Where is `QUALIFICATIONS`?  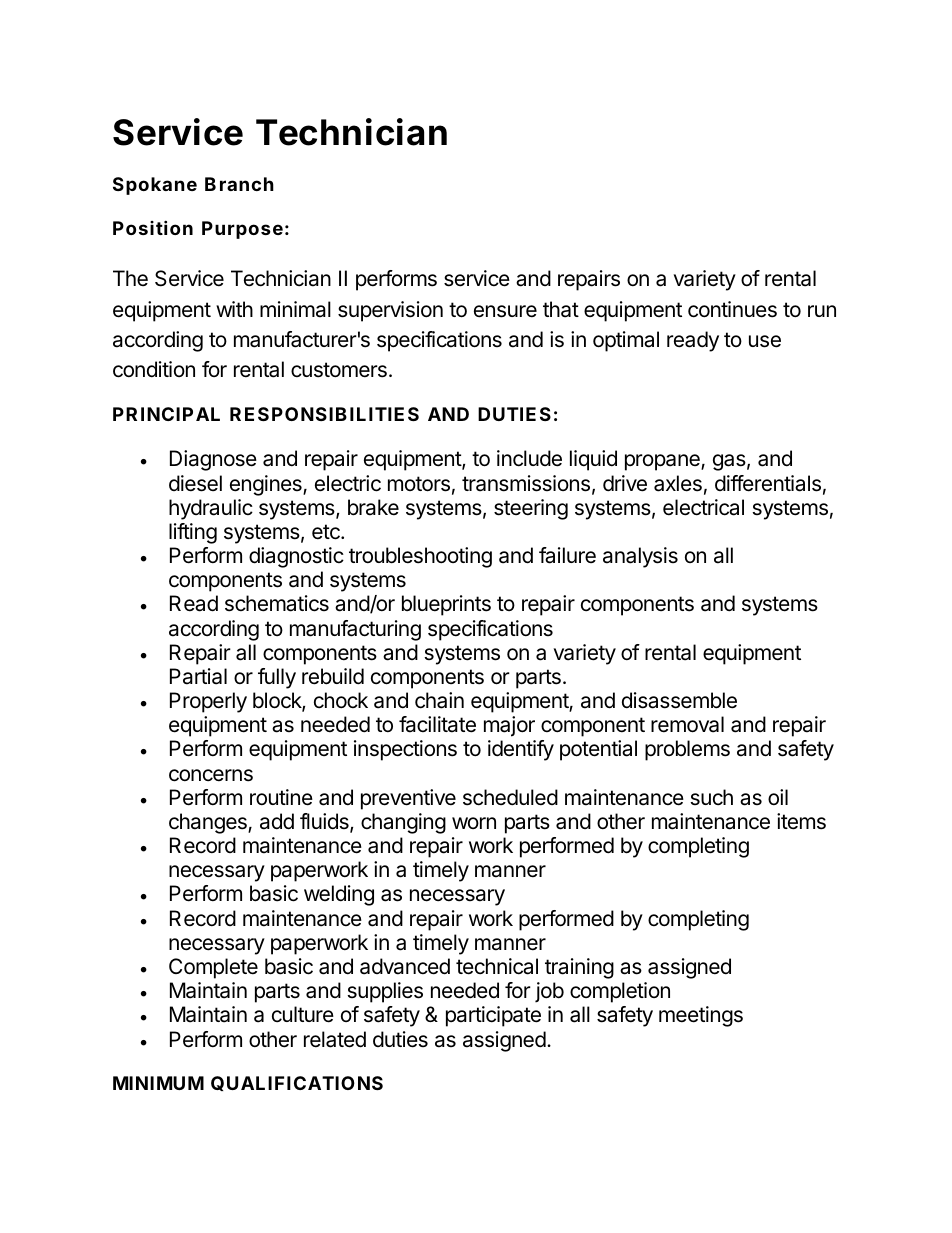 QUALIFICATIONS is located at coordinates (297, 1083).
